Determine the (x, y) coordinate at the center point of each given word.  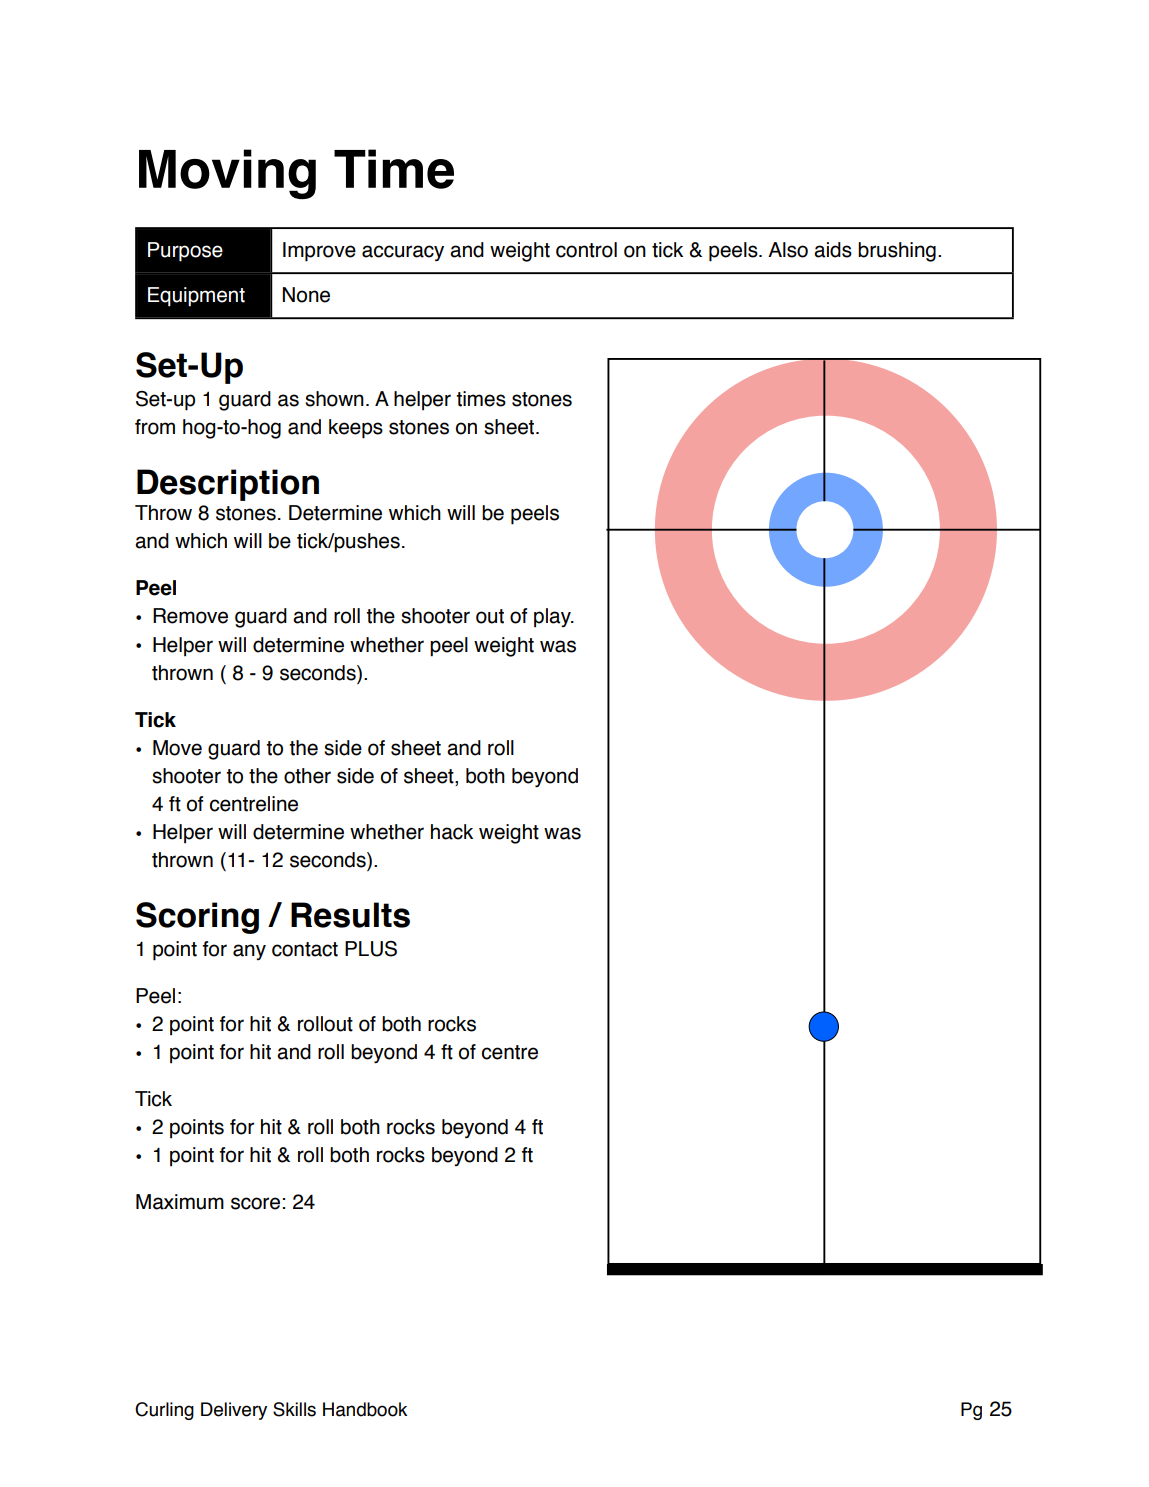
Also (788, 250)
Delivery (234, 1411)
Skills (294, 1409)
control (586, 250)
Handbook (365, 1409)
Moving (227, 174)
